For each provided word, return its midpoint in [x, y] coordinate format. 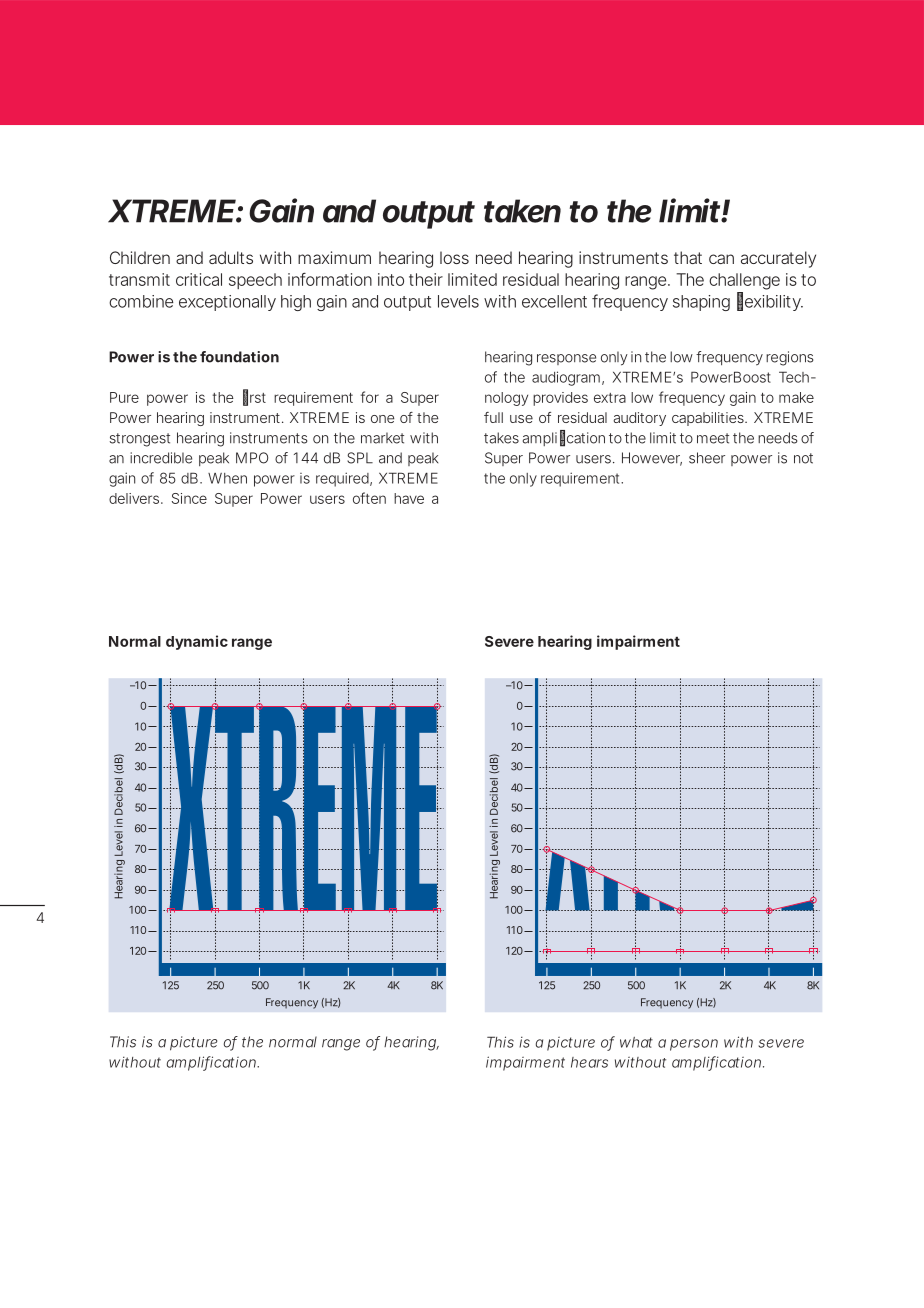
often [369, 498]
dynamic [197, 642]
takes [501, 438]
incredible [161, 458]
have [409, 498]
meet [713, 438]
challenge [744, 281]
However [652, 459]
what [636, 1042]
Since [189, 498]
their [426, 279]
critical [199, 279]
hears [589, 1062]
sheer [707, 458]
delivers [135, 498]
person [694, 1045]
